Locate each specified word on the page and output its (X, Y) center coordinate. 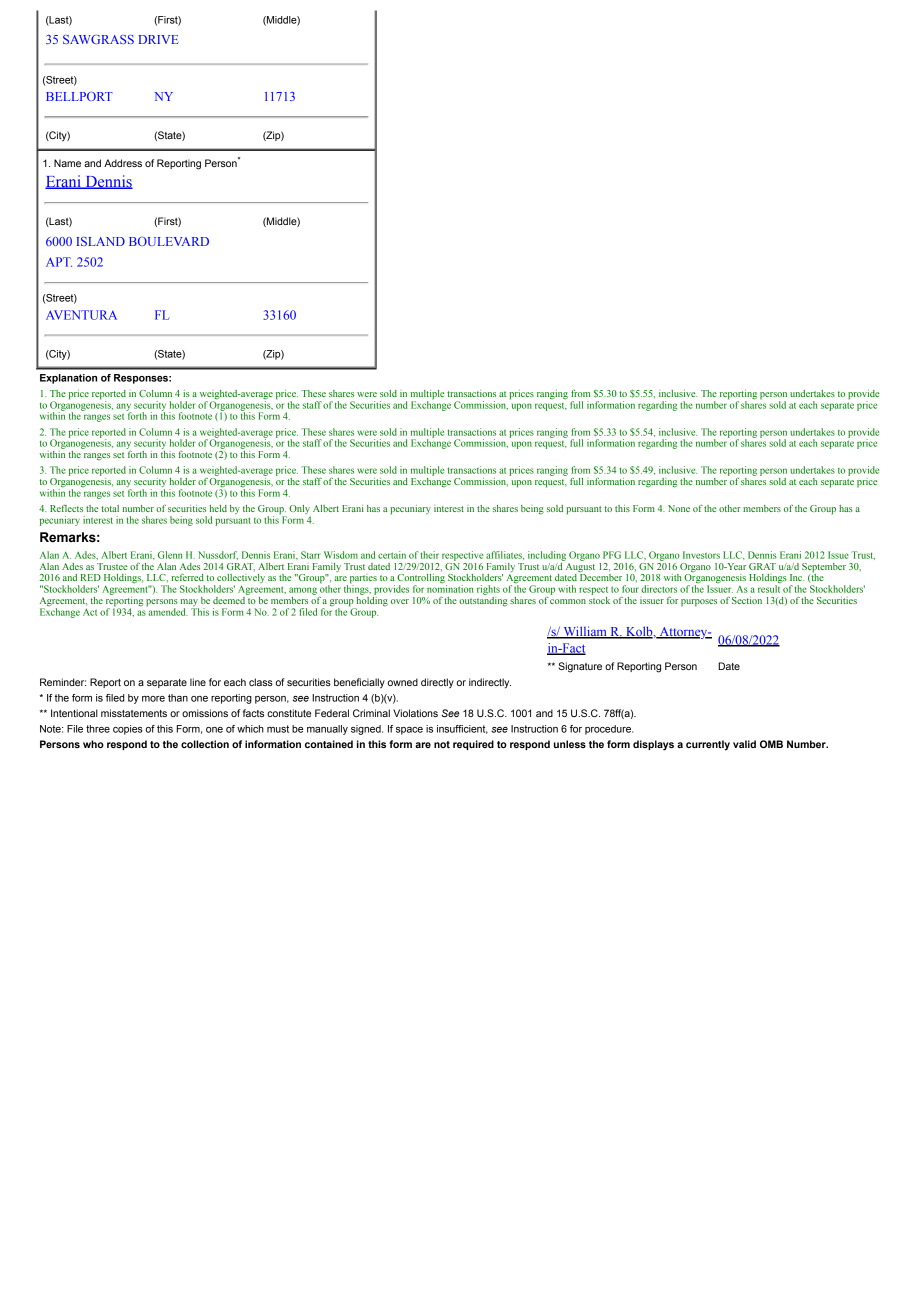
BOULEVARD (169, 241)
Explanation (68, 379)
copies (128, 730)
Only (300, 511)
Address (123, 163)
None (679, 508)
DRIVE (158, 39)
